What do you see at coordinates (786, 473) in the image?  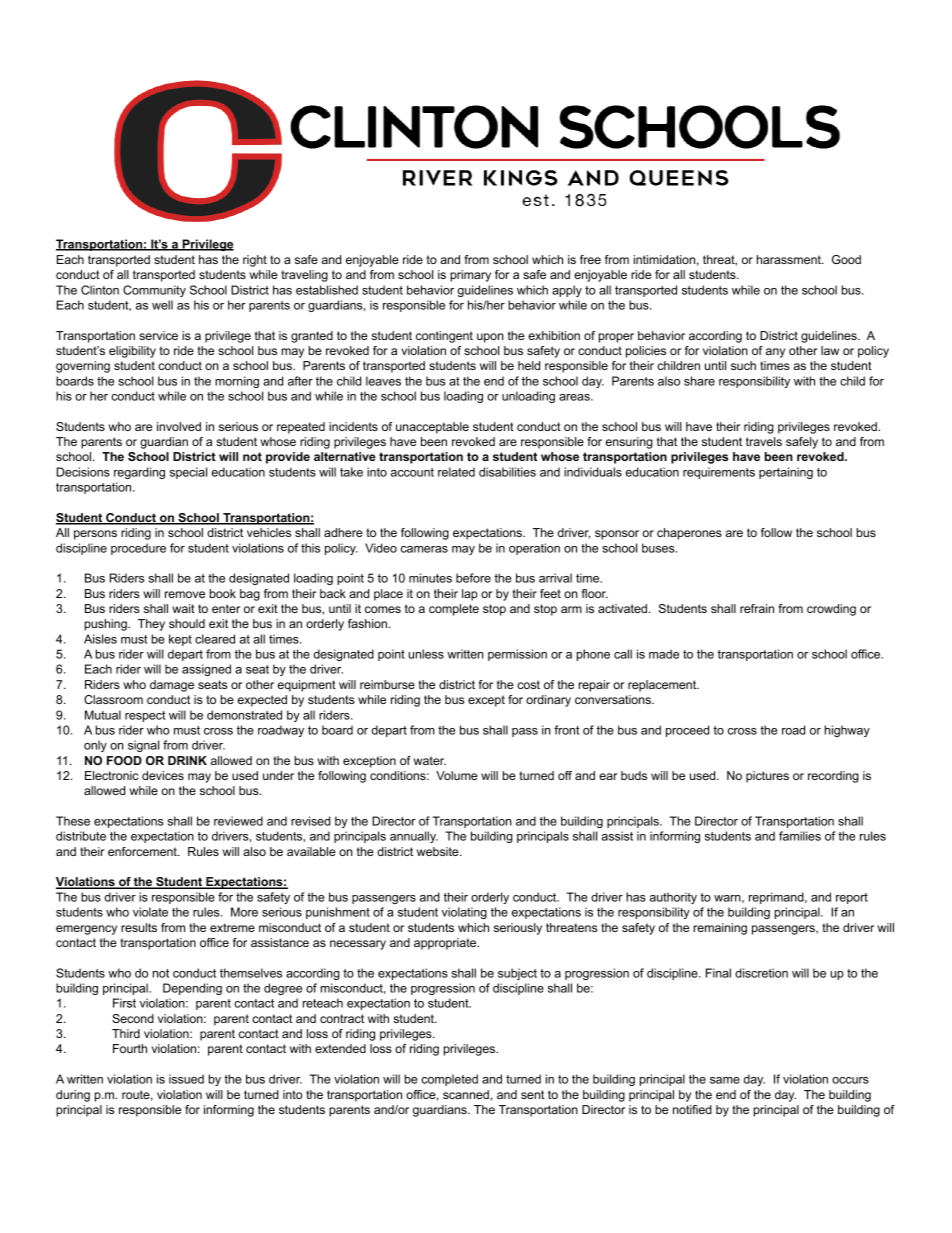 I see `pertaining` at bounding box center [786, 473].
